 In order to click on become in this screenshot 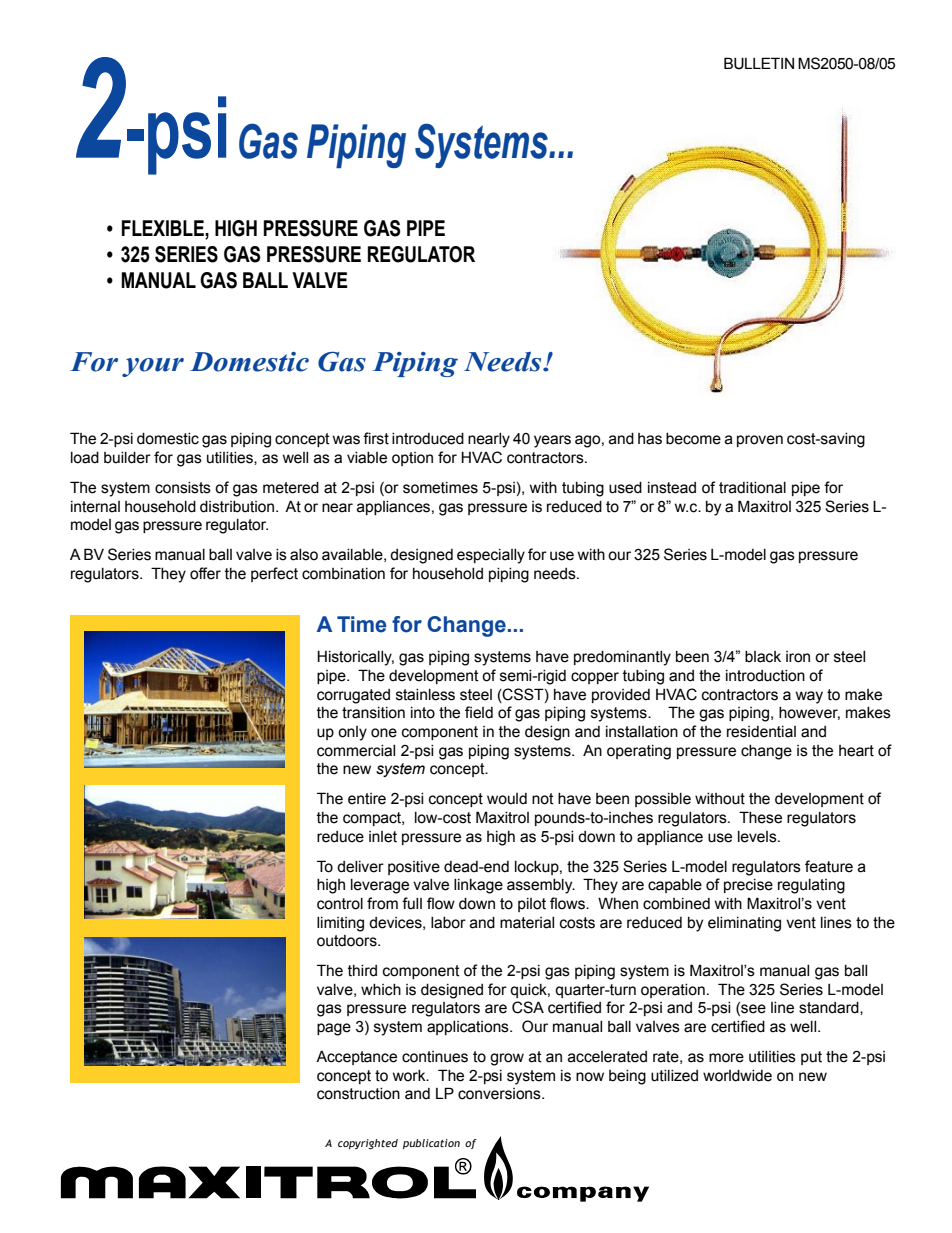, I will do `click(693, 439)`.
